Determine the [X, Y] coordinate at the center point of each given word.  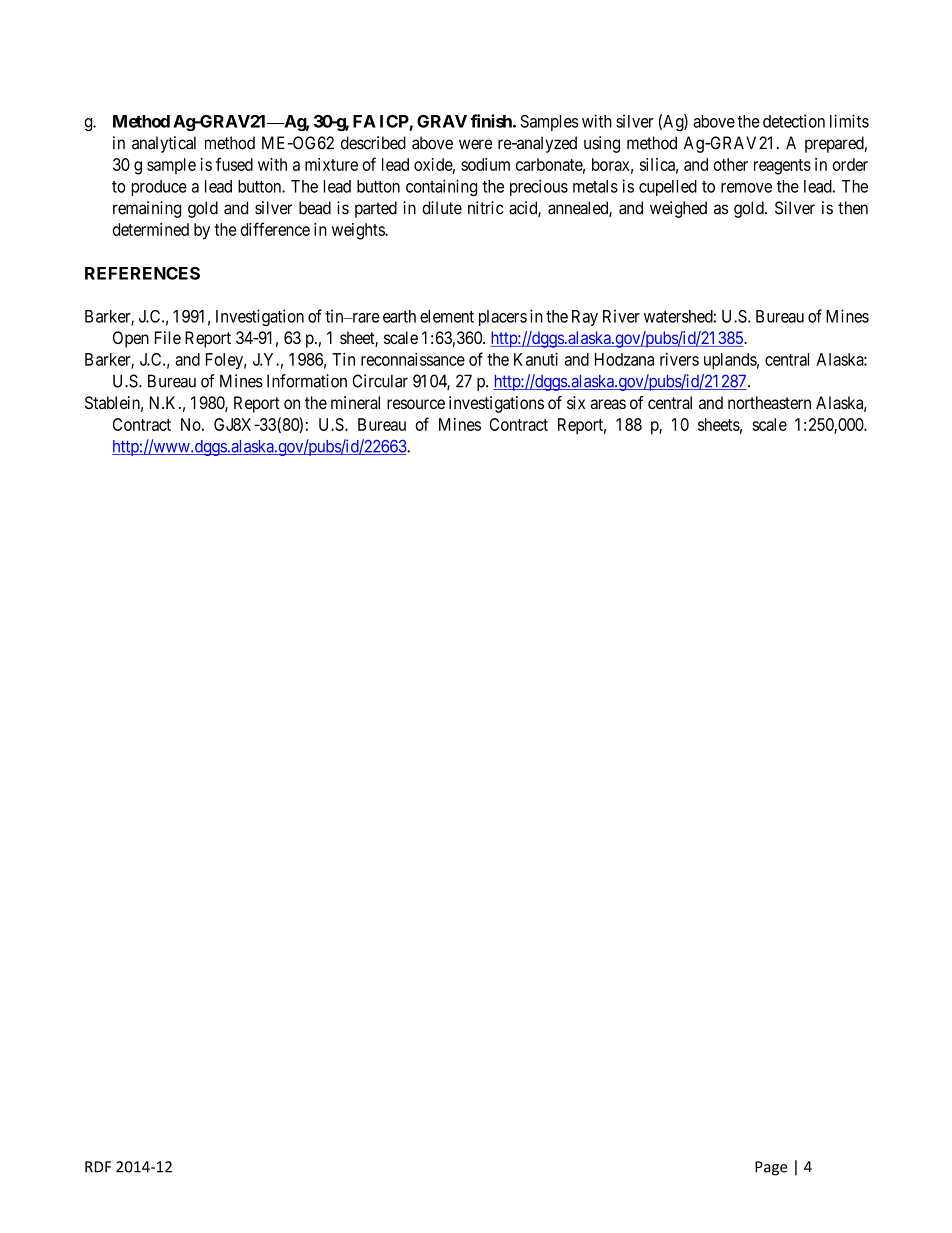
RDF [98, 1167]
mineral [355, 402]
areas [608, 404]
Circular [380, 381]
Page [771, 1168]
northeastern [769, 402]
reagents [782, 167]
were [475, 144]
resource [416, 404]
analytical [164, 144]
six [576, 402]
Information [307, 381]
